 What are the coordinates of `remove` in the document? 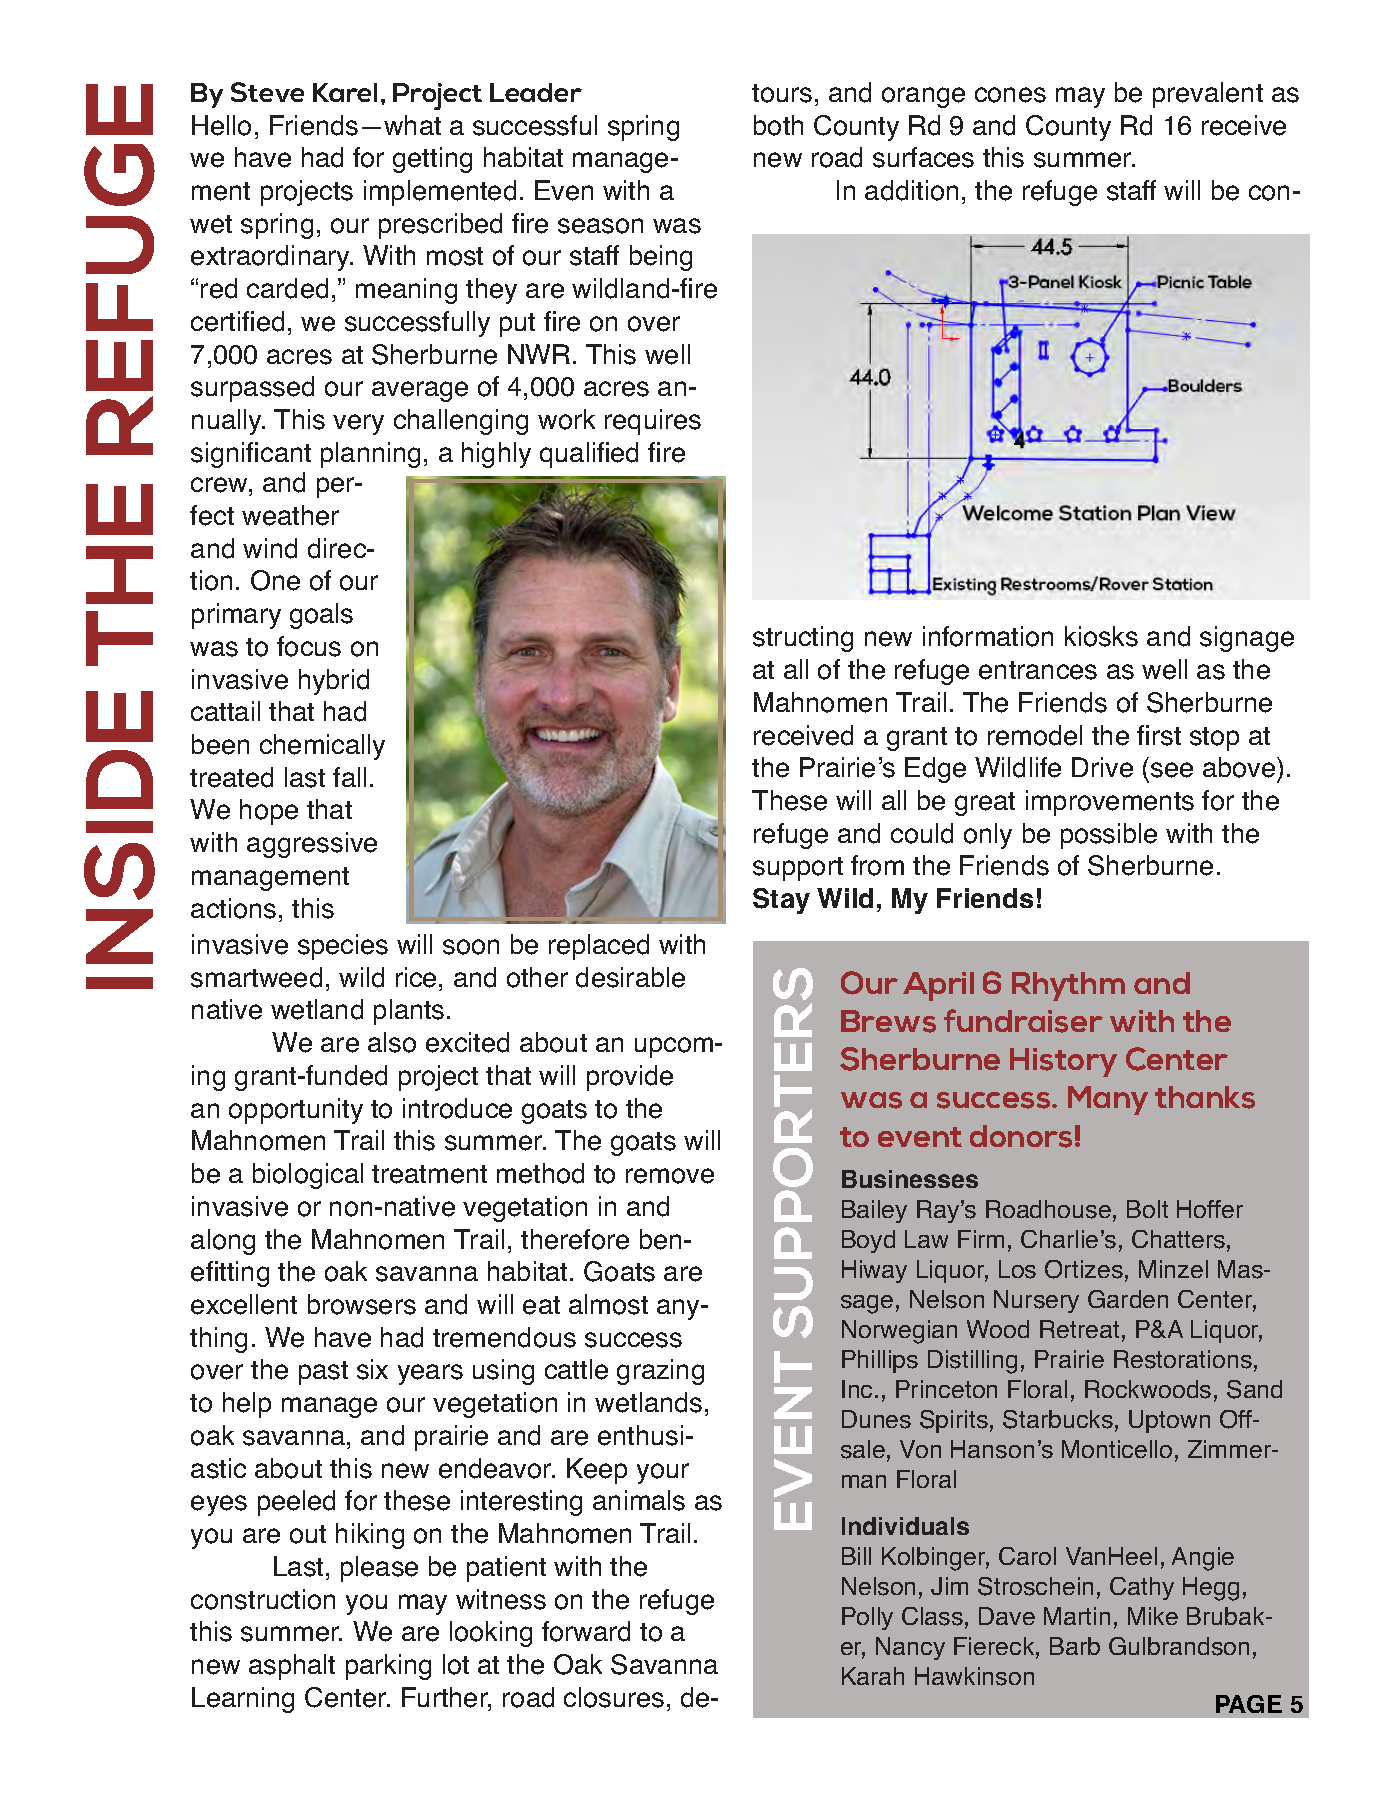 It's located at (670, 1176).
